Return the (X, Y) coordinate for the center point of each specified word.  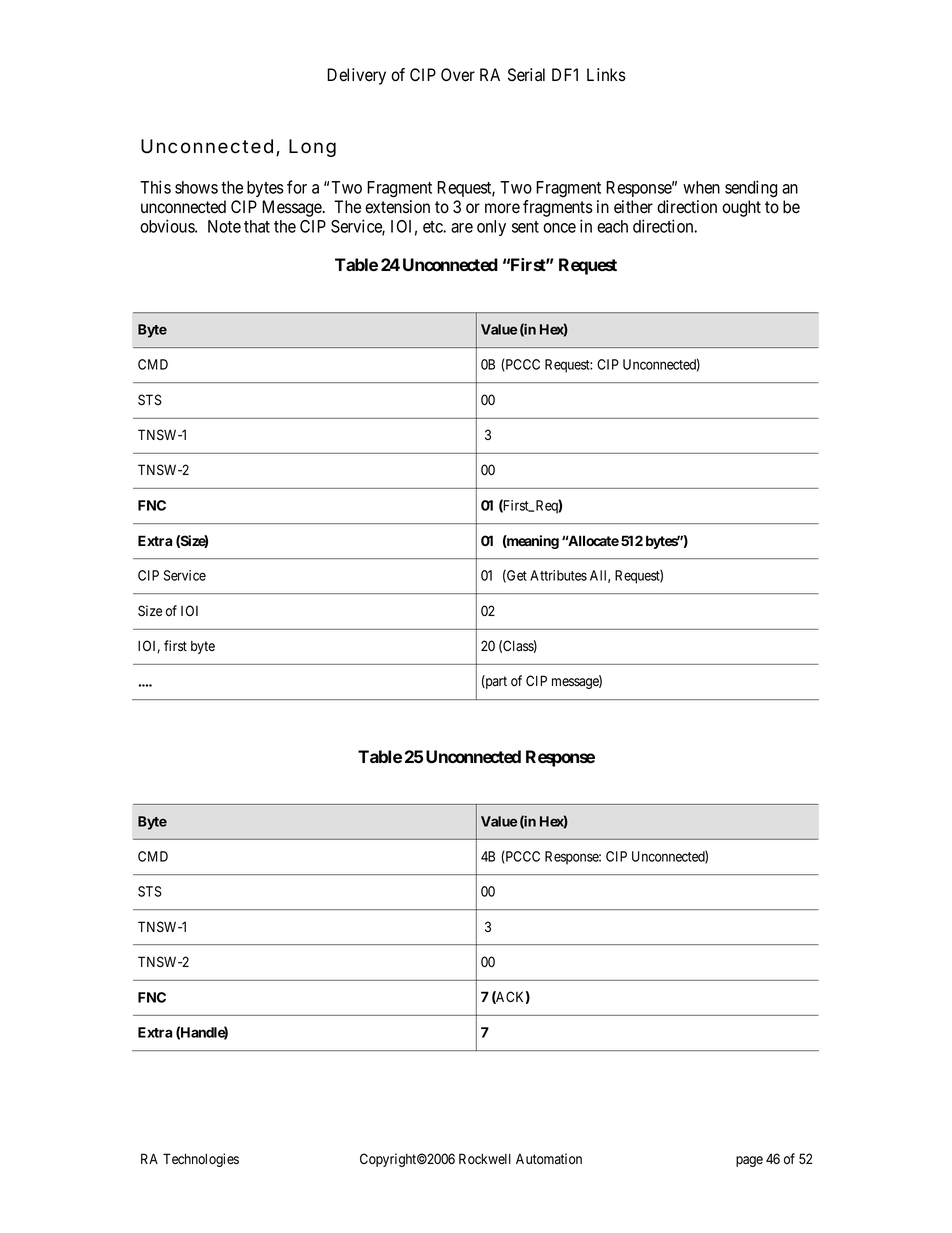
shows (196, 187)
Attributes (558, 575)
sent (525, 227)
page (749, 1161)
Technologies (201, 1160)
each (612, 226)
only (491, 228)
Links (606, 74)
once (559, 228)
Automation (549, 1158)
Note (224, 226)
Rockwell (485, 1159)
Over (458, 75)
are (462, 228)
